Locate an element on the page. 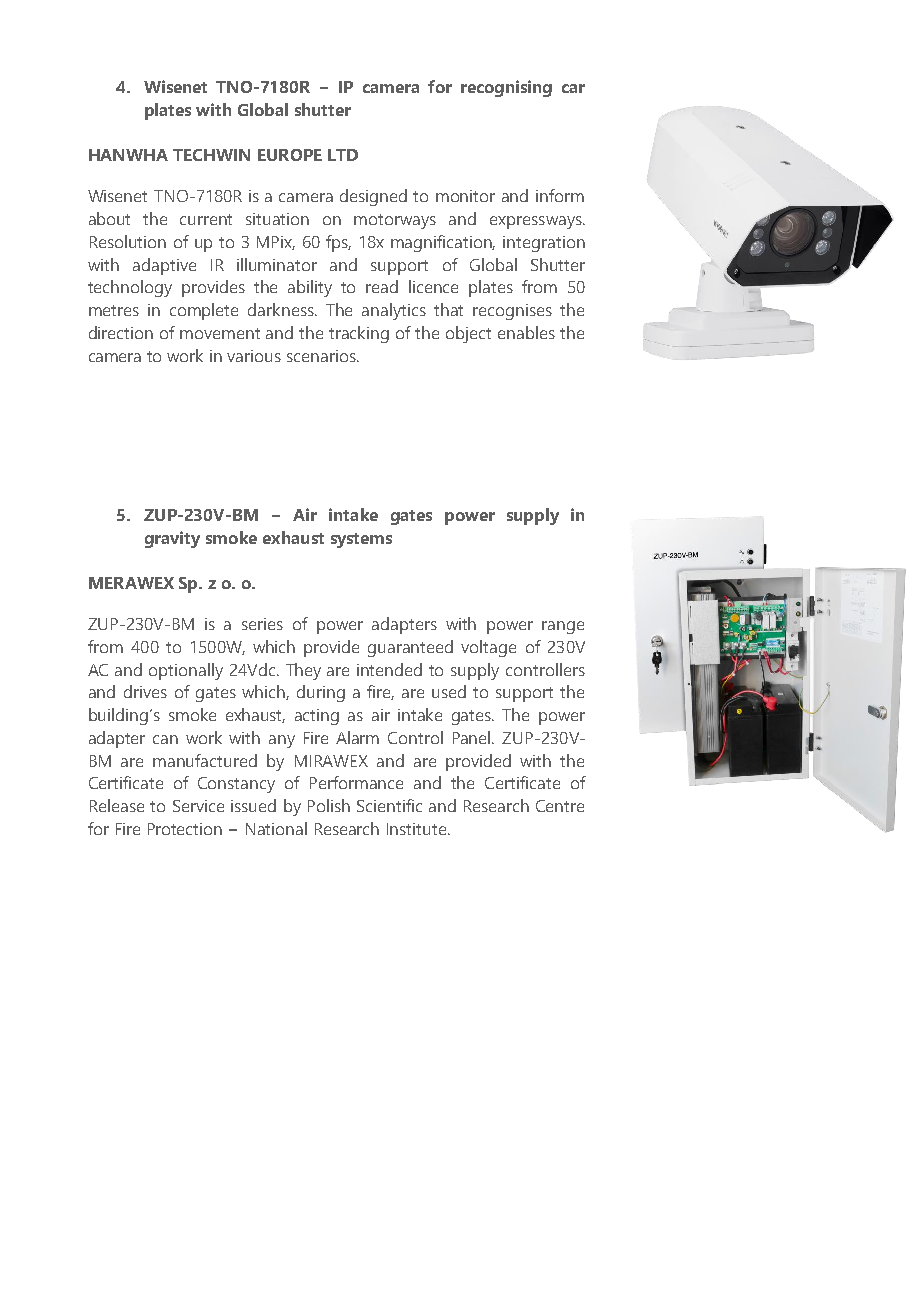 The height and width of the page is (1308, 924). systems is located at coordinates (361, 540).
